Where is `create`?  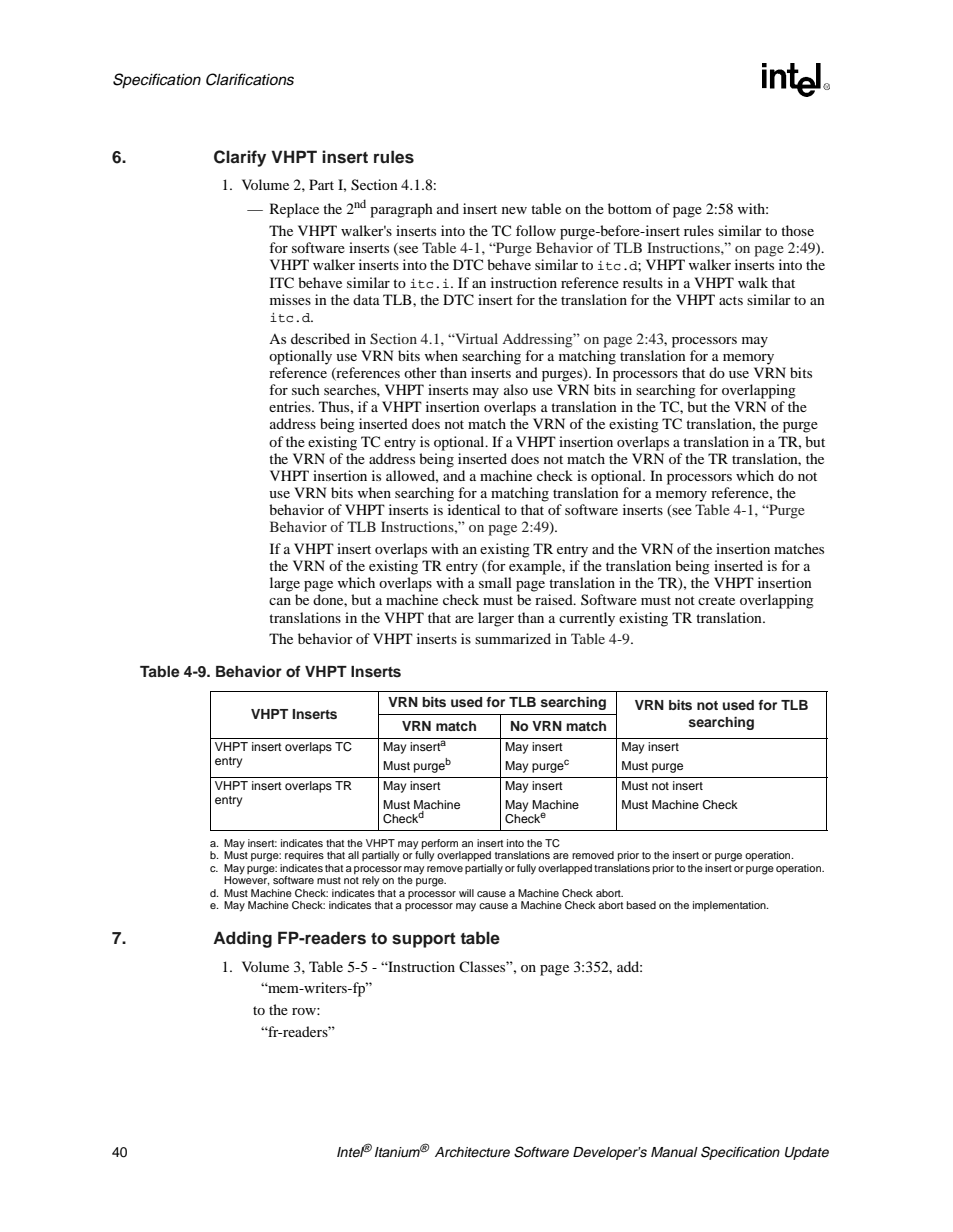
create is located at coordinates (716, 600).
